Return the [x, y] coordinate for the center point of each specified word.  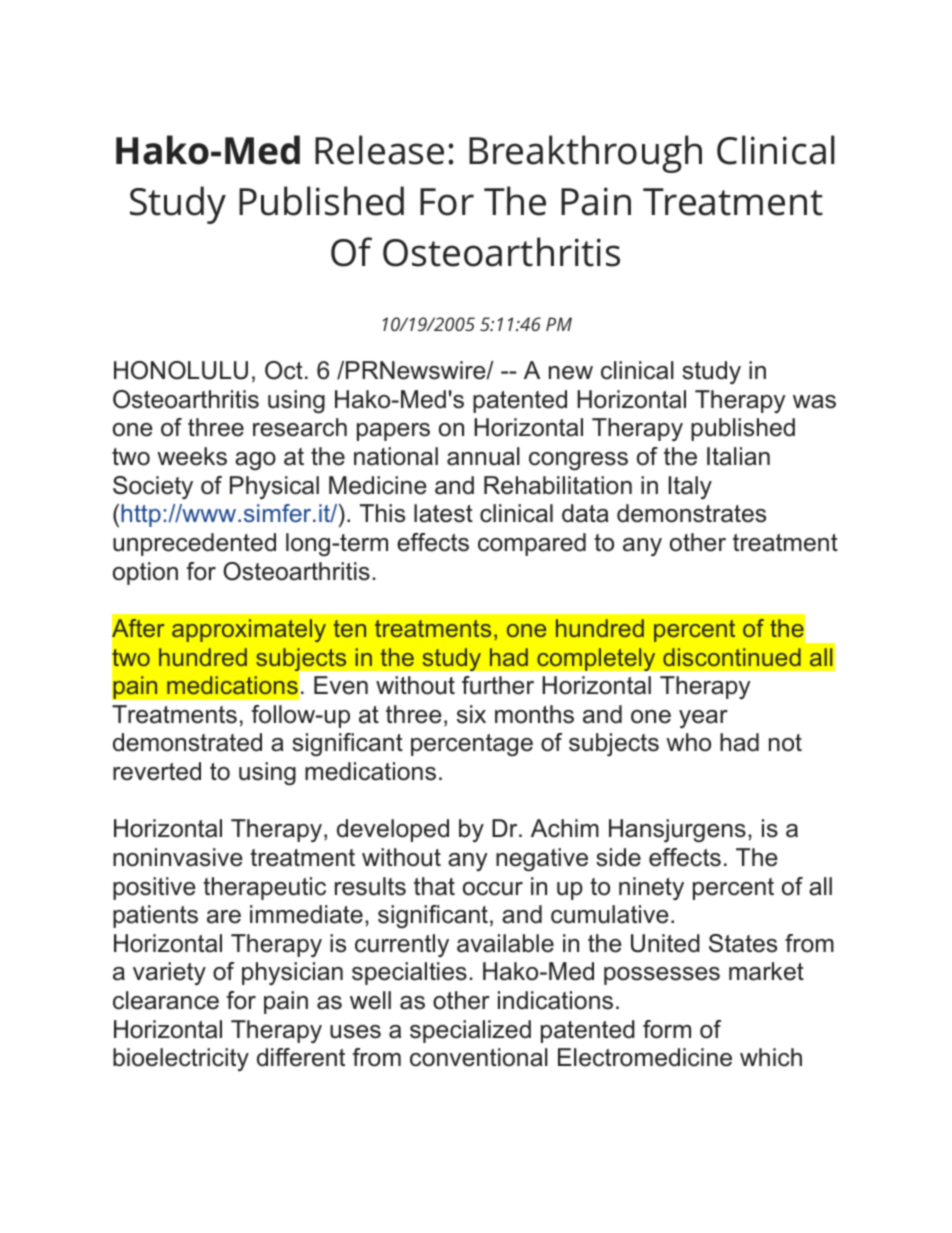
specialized [470, 1031]
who [688, 742]
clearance [166, 1000]
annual [483, 456]
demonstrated [187, 742]
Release [379, 150]
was [814, 402]
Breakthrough [585, 154]
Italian [738, 456]
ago [255, 461]
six [471, 714]
